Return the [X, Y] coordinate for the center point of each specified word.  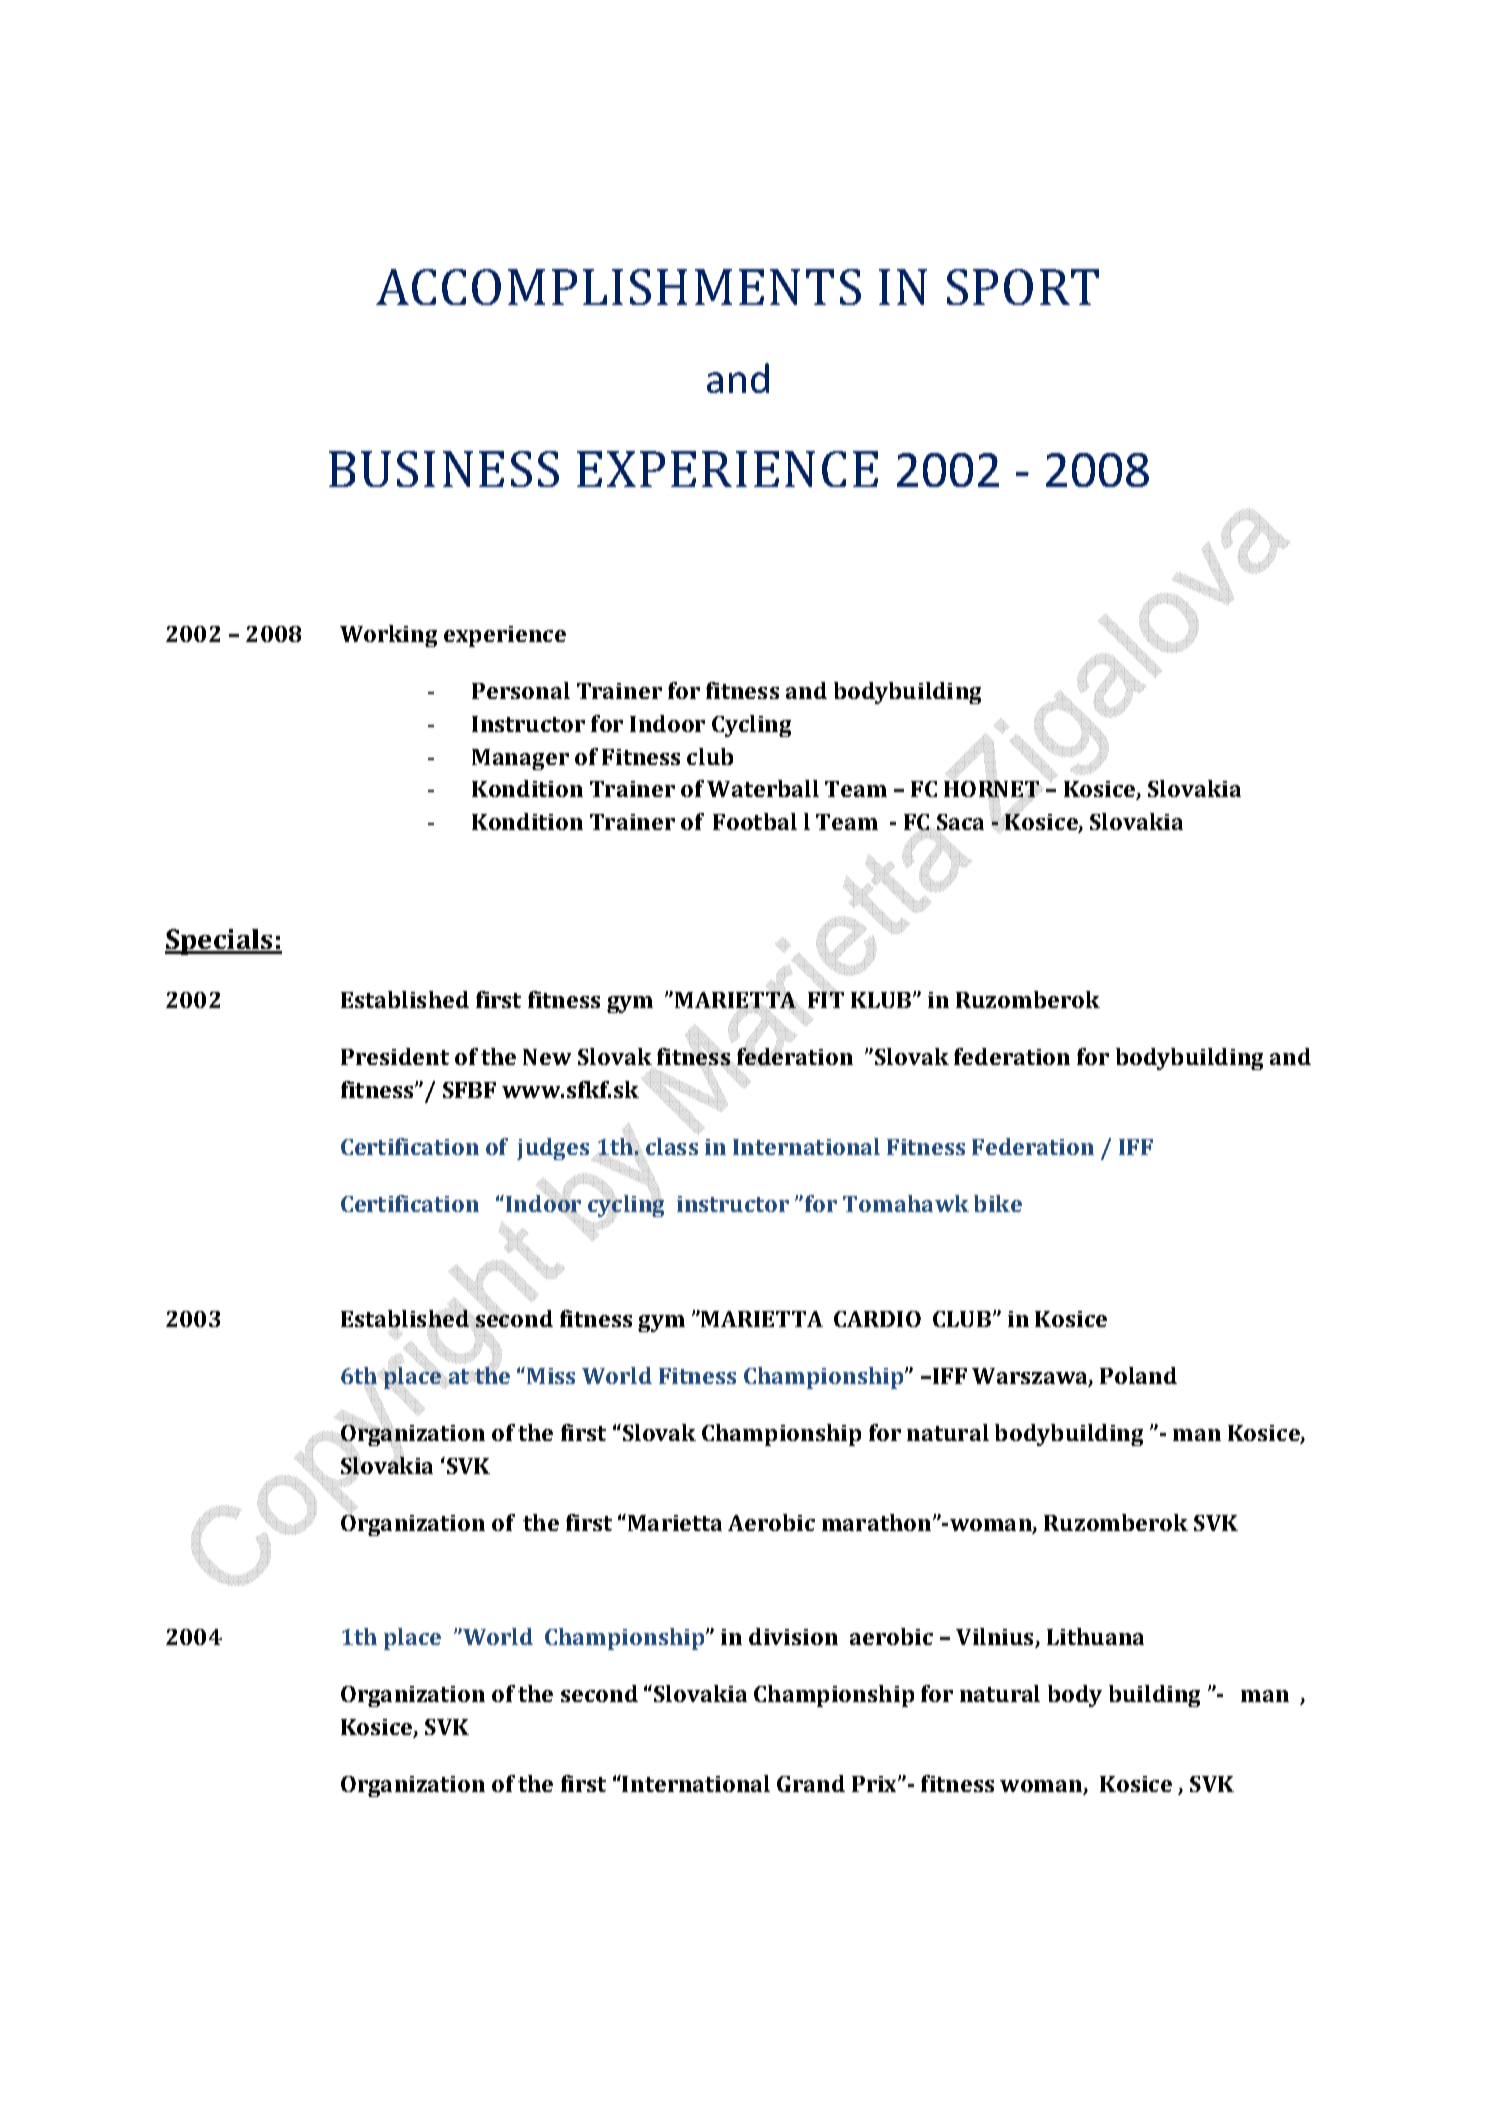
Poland [1138, 1375]
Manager [520, 759]
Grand [811, 1783]
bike [998, 1203]
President [395, 1056]
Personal [521, 690]
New [547, 1057]
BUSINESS [444, 469]
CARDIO [877, 1319]
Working [388, 636]
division [793, 1636]
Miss [551, 1376]
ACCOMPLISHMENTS [618, 287]
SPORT [1023, 287]
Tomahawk [906, 1203]
